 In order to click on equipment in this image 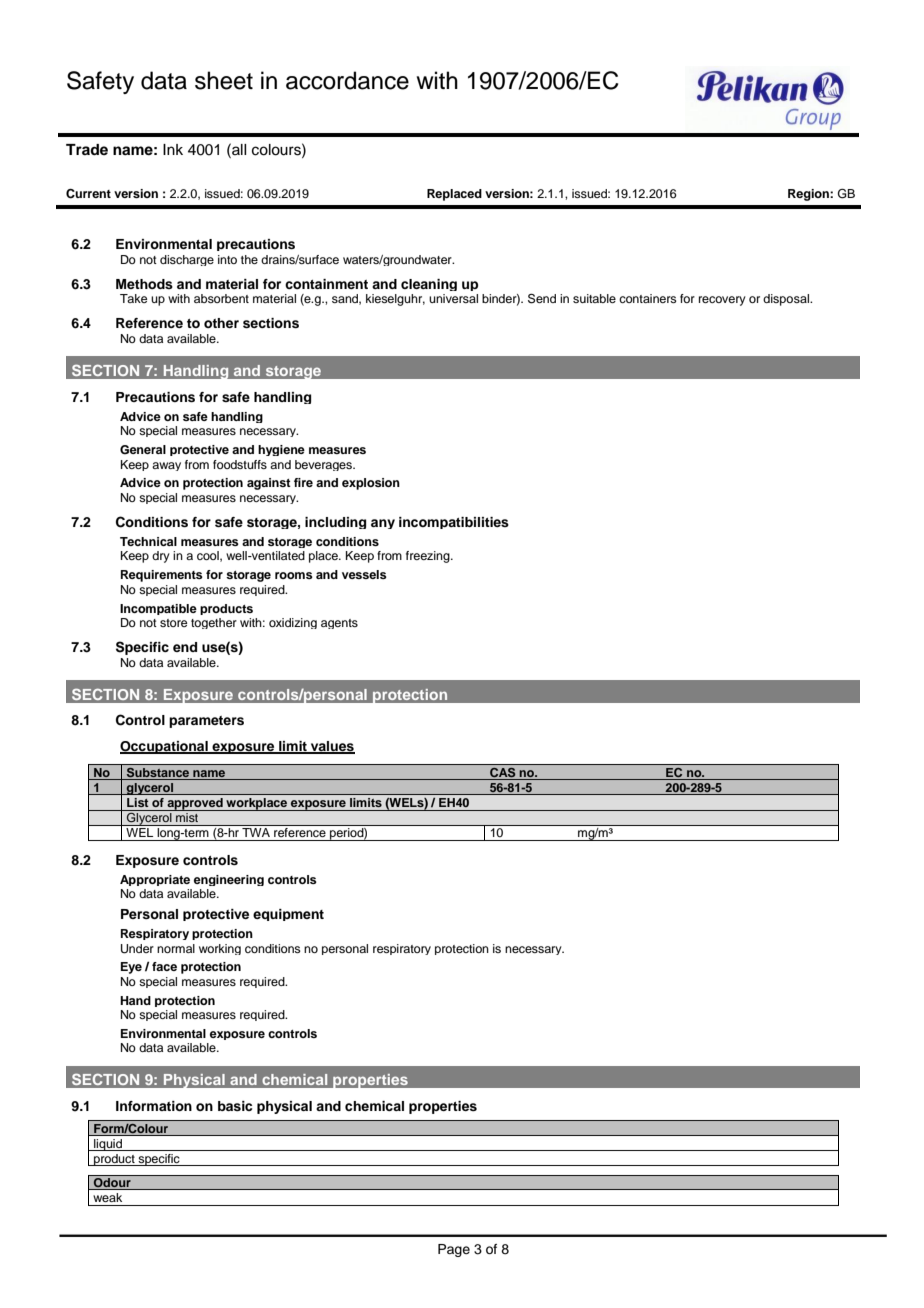, I will do `click(288, 915)`.
